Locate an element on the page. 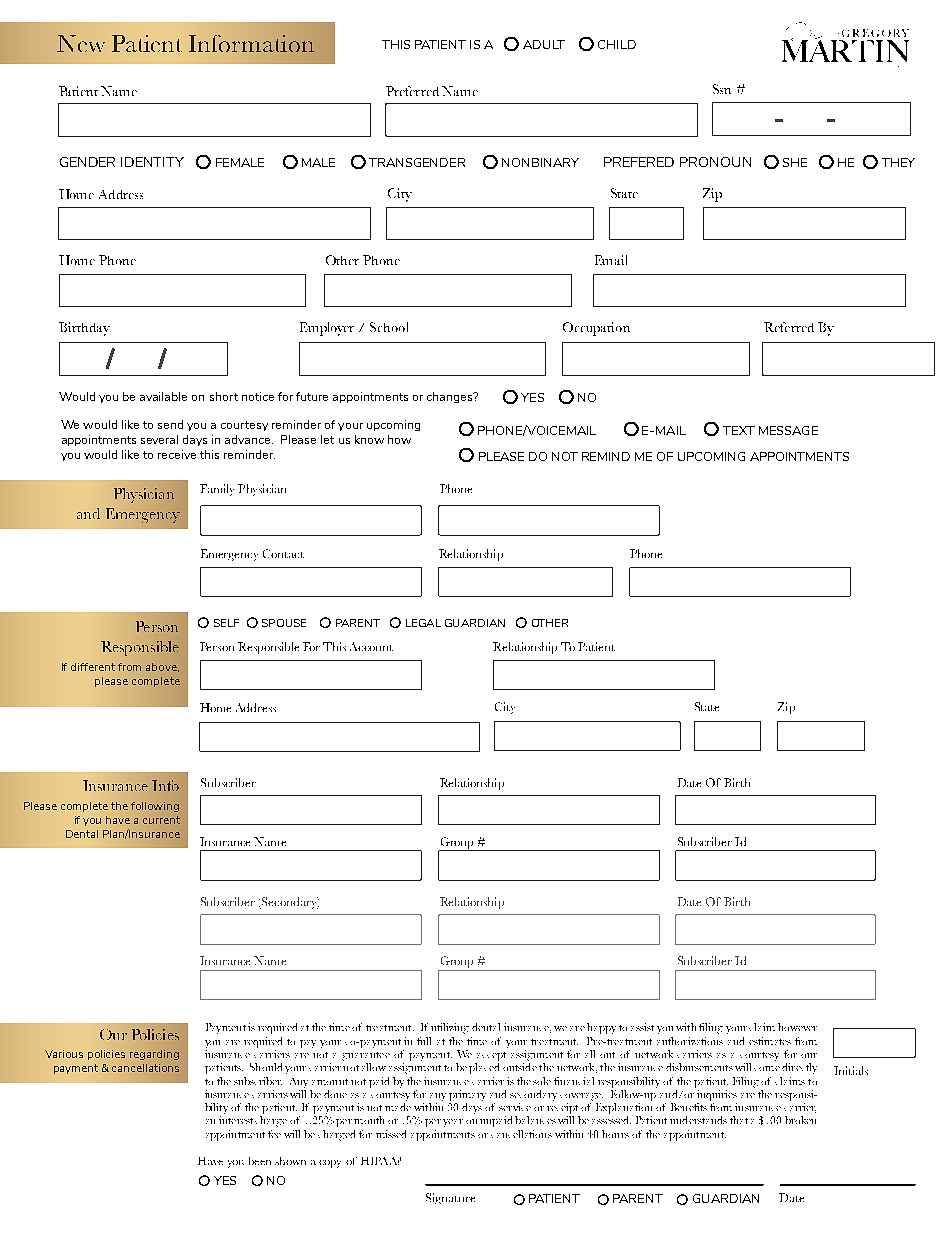  Ssn is located at coordinates (722, 89).
